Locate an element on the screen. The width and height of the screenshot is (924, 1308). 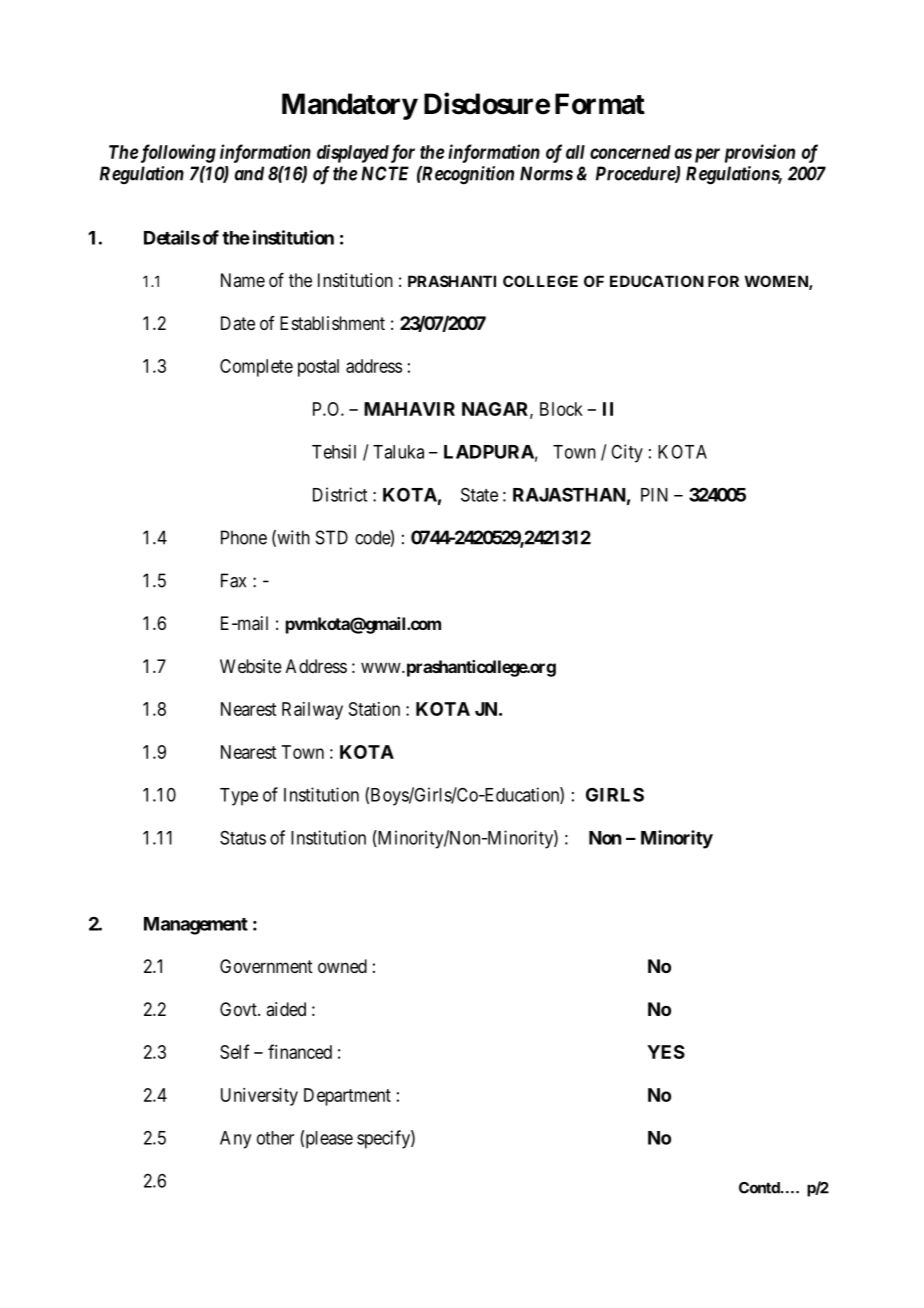
Contd is located at coordinates (760, 1188).
